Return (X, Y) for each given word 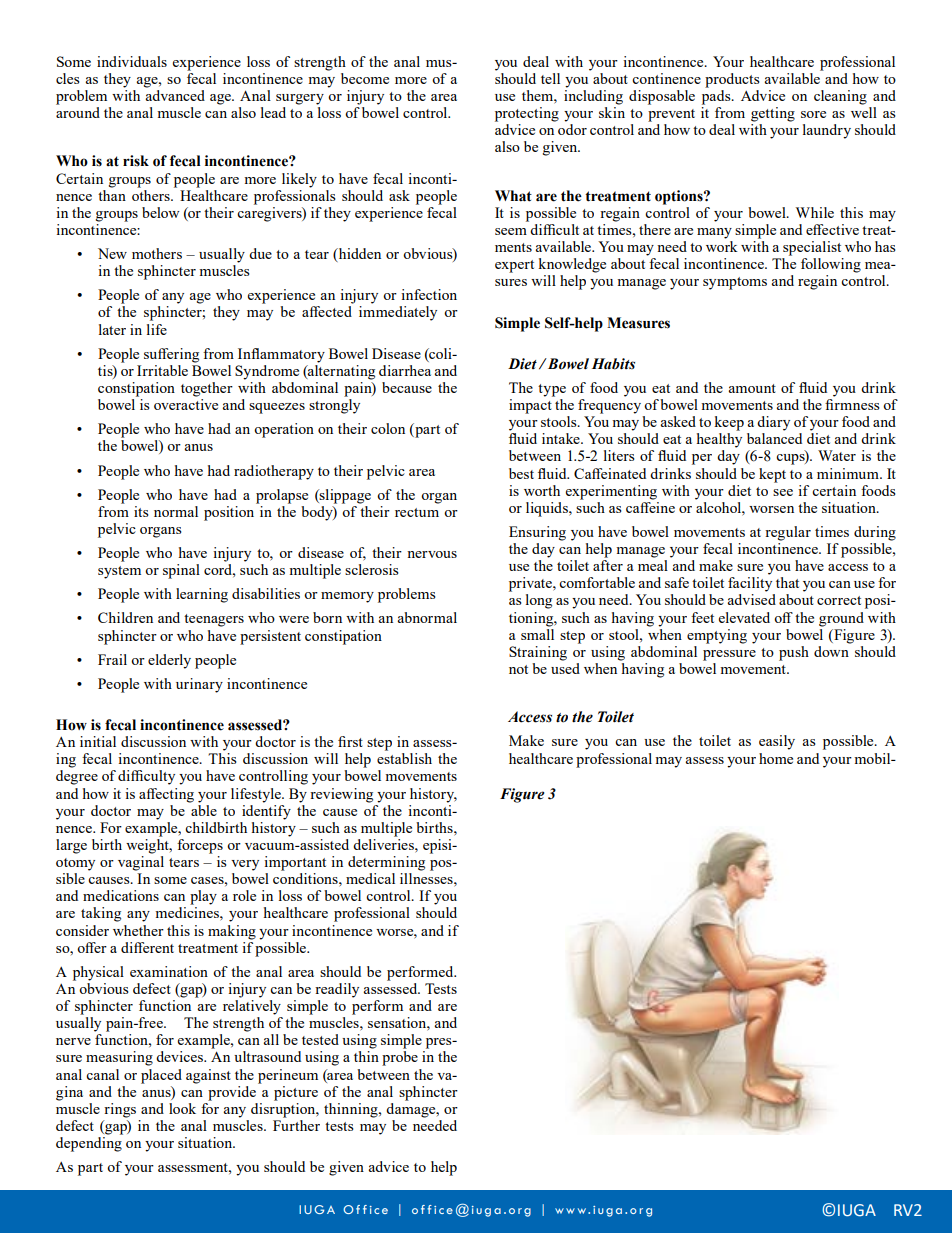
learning (202, 595)
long (539, 601)
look (182, 1108)
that (787, 582)
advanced (175, 95)
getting (773, 114)
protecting (527, 114)
